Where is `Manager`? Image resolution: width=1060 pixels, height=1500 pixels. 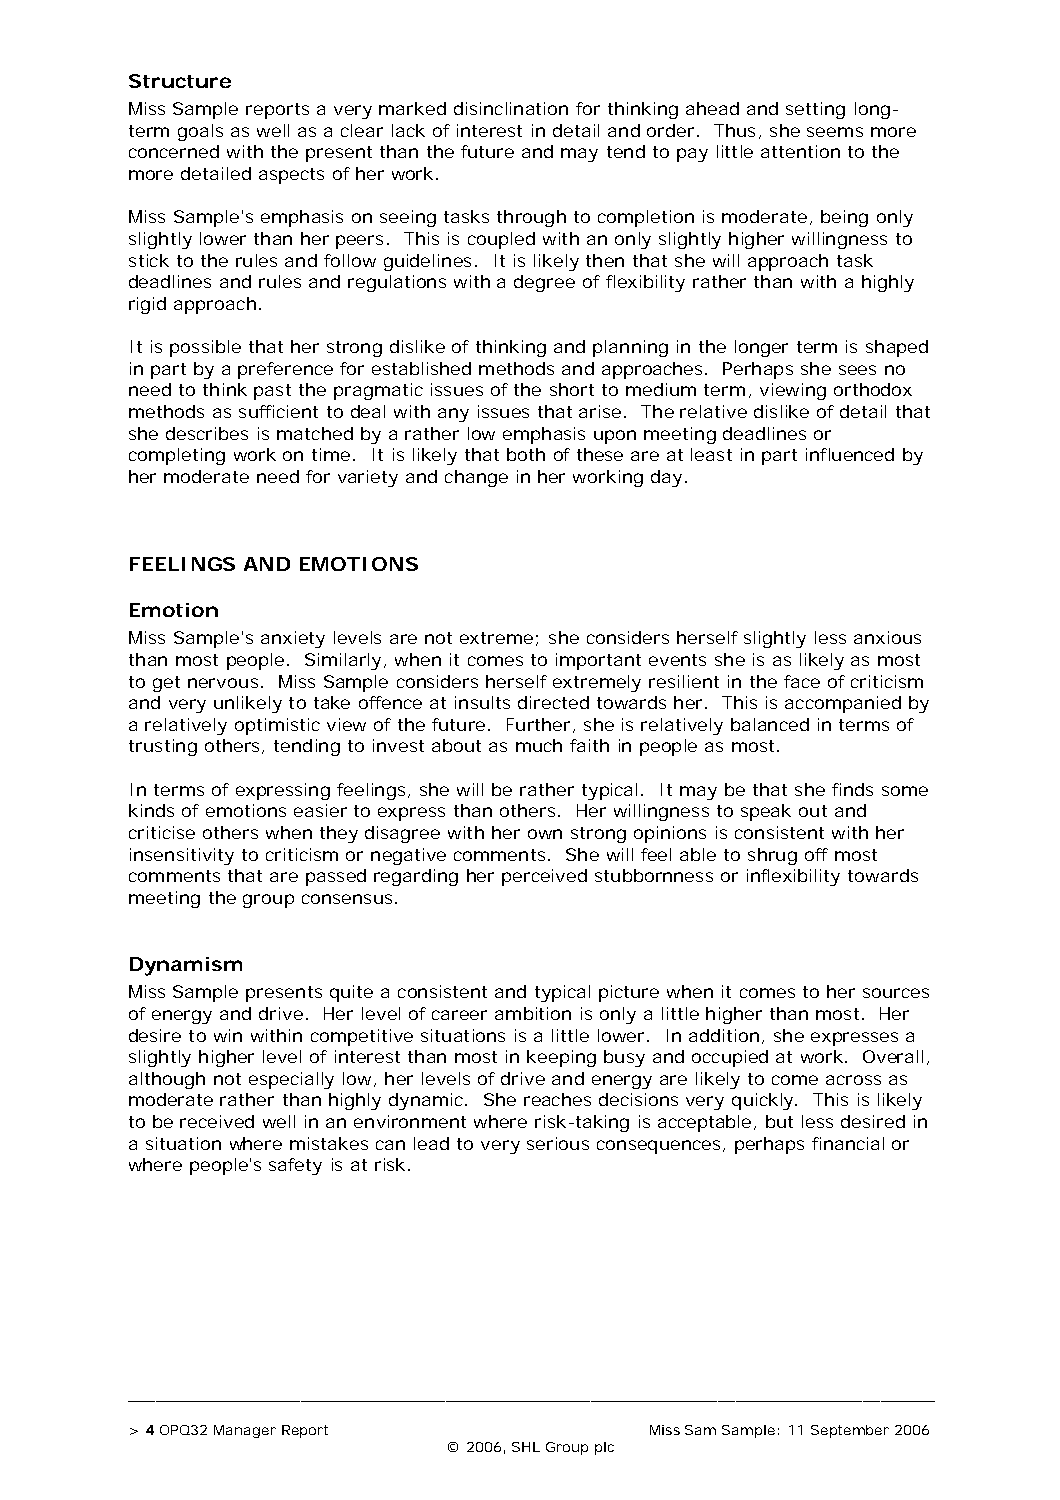 Manager is located at coordinates (245, 1431).
